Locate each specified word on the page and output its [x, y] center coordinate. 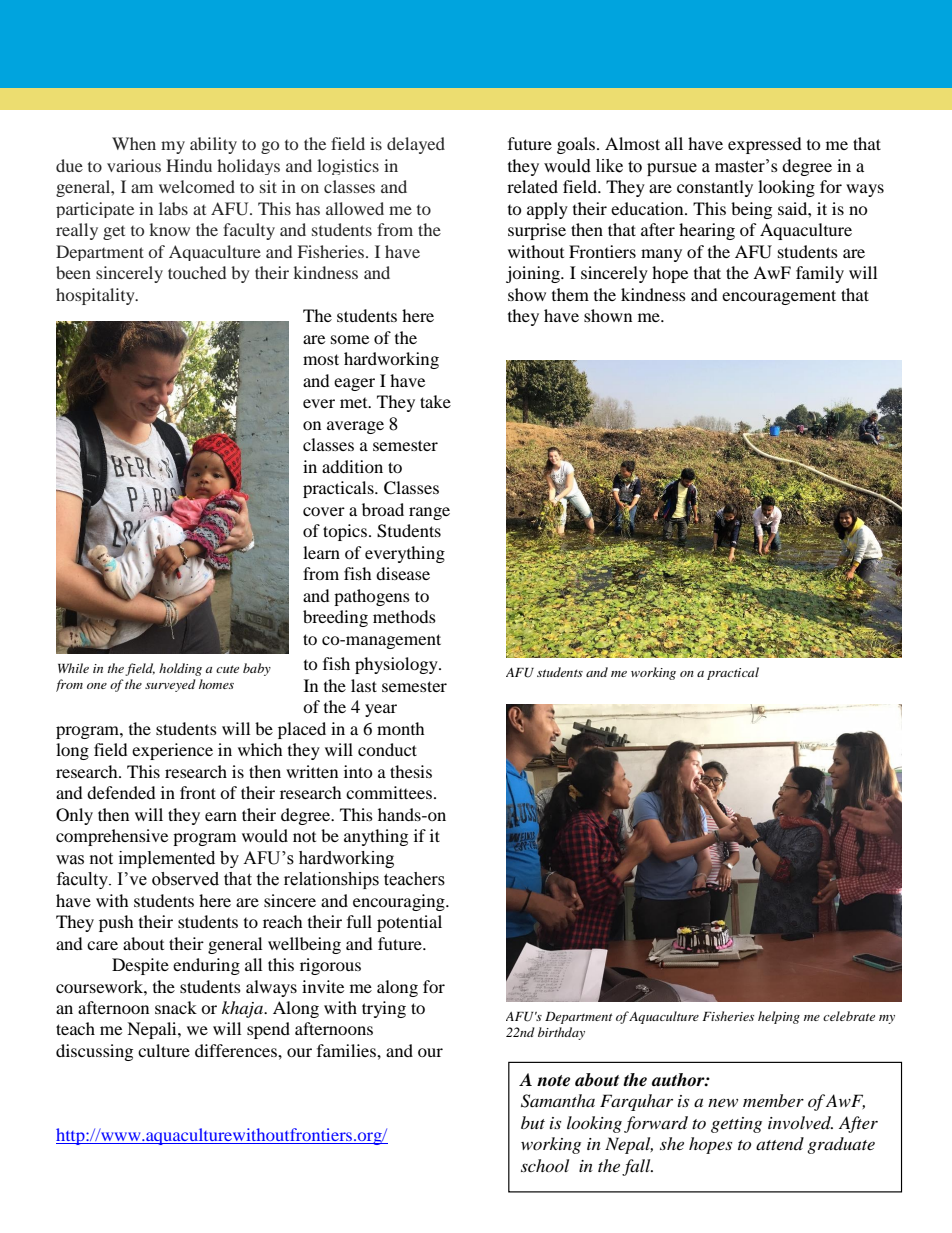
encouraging [400, 902]
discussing [94, 1052]
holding [180, 669]
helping [779, 1017]
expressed [765, 145]
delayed [416, 145]
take [435, 401]
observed [185, 879]
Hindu [189, 165]
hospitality [96, 296]
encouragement [779, 297]
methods [404, 616]
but [533, 1122]
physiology [397, 665]
